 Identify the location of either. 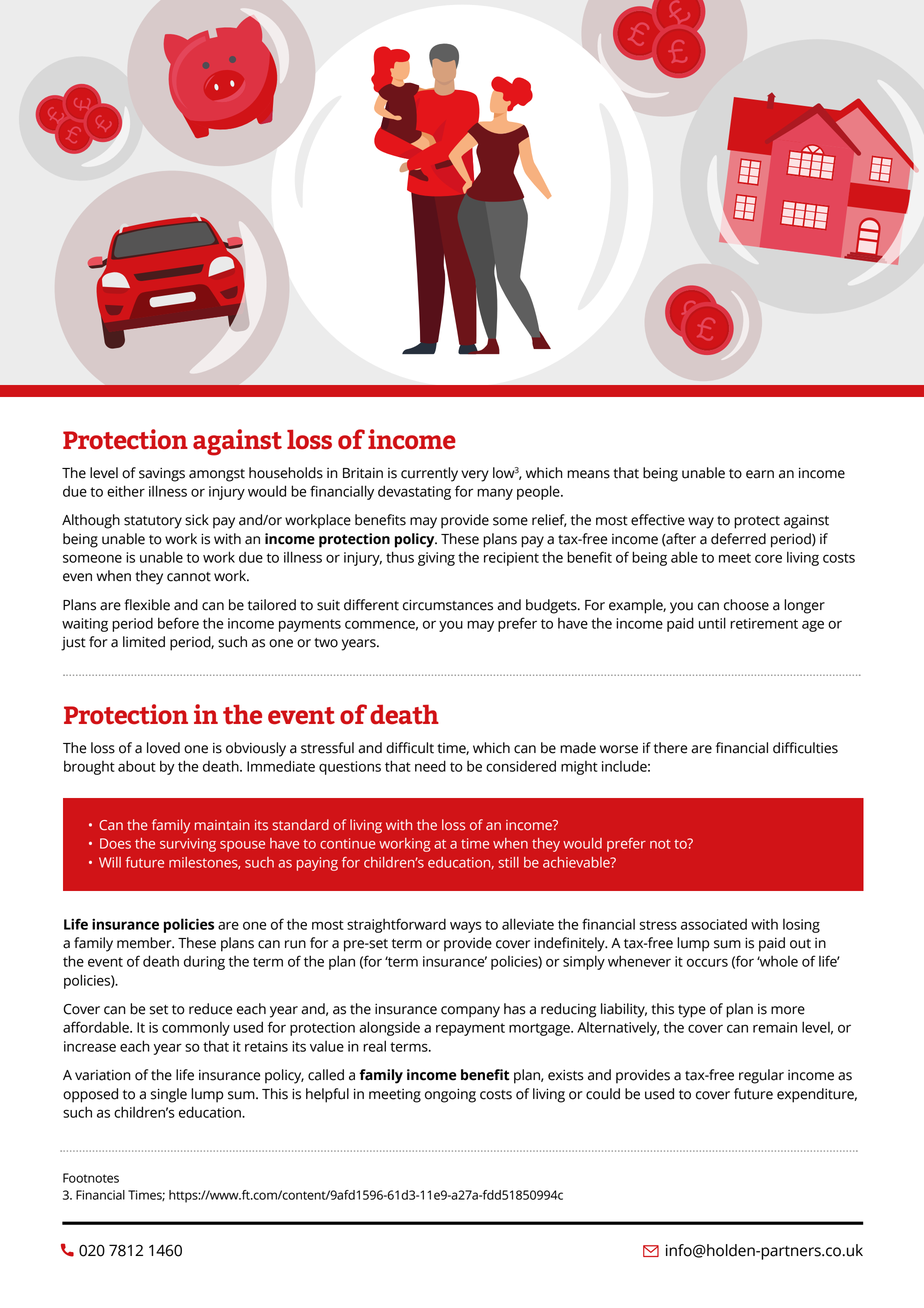
(126, 491).
